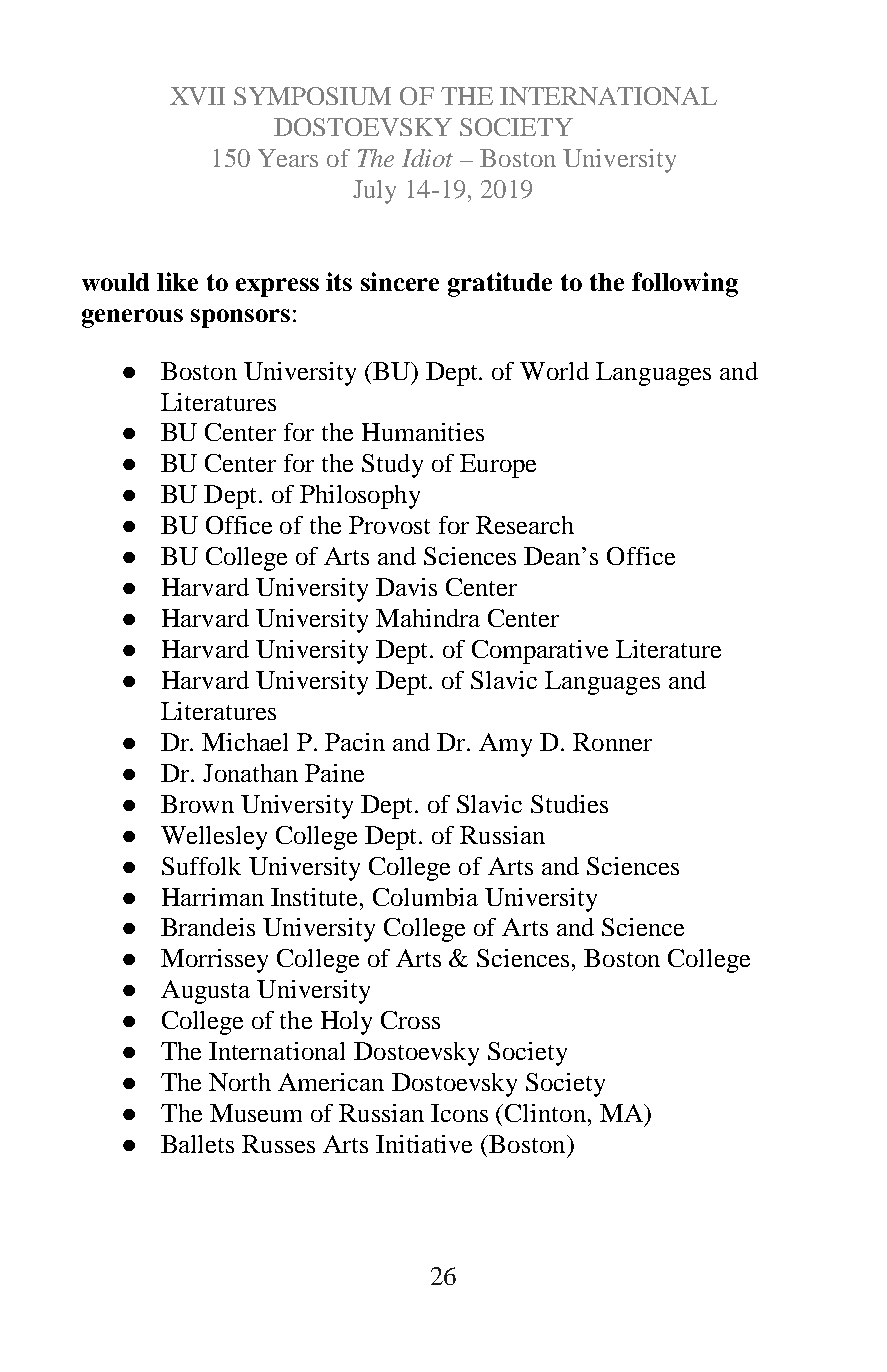 The image size is (887, 1372). Describe the element at coordinates (685, 284) in the page. I see `following` at that location.
